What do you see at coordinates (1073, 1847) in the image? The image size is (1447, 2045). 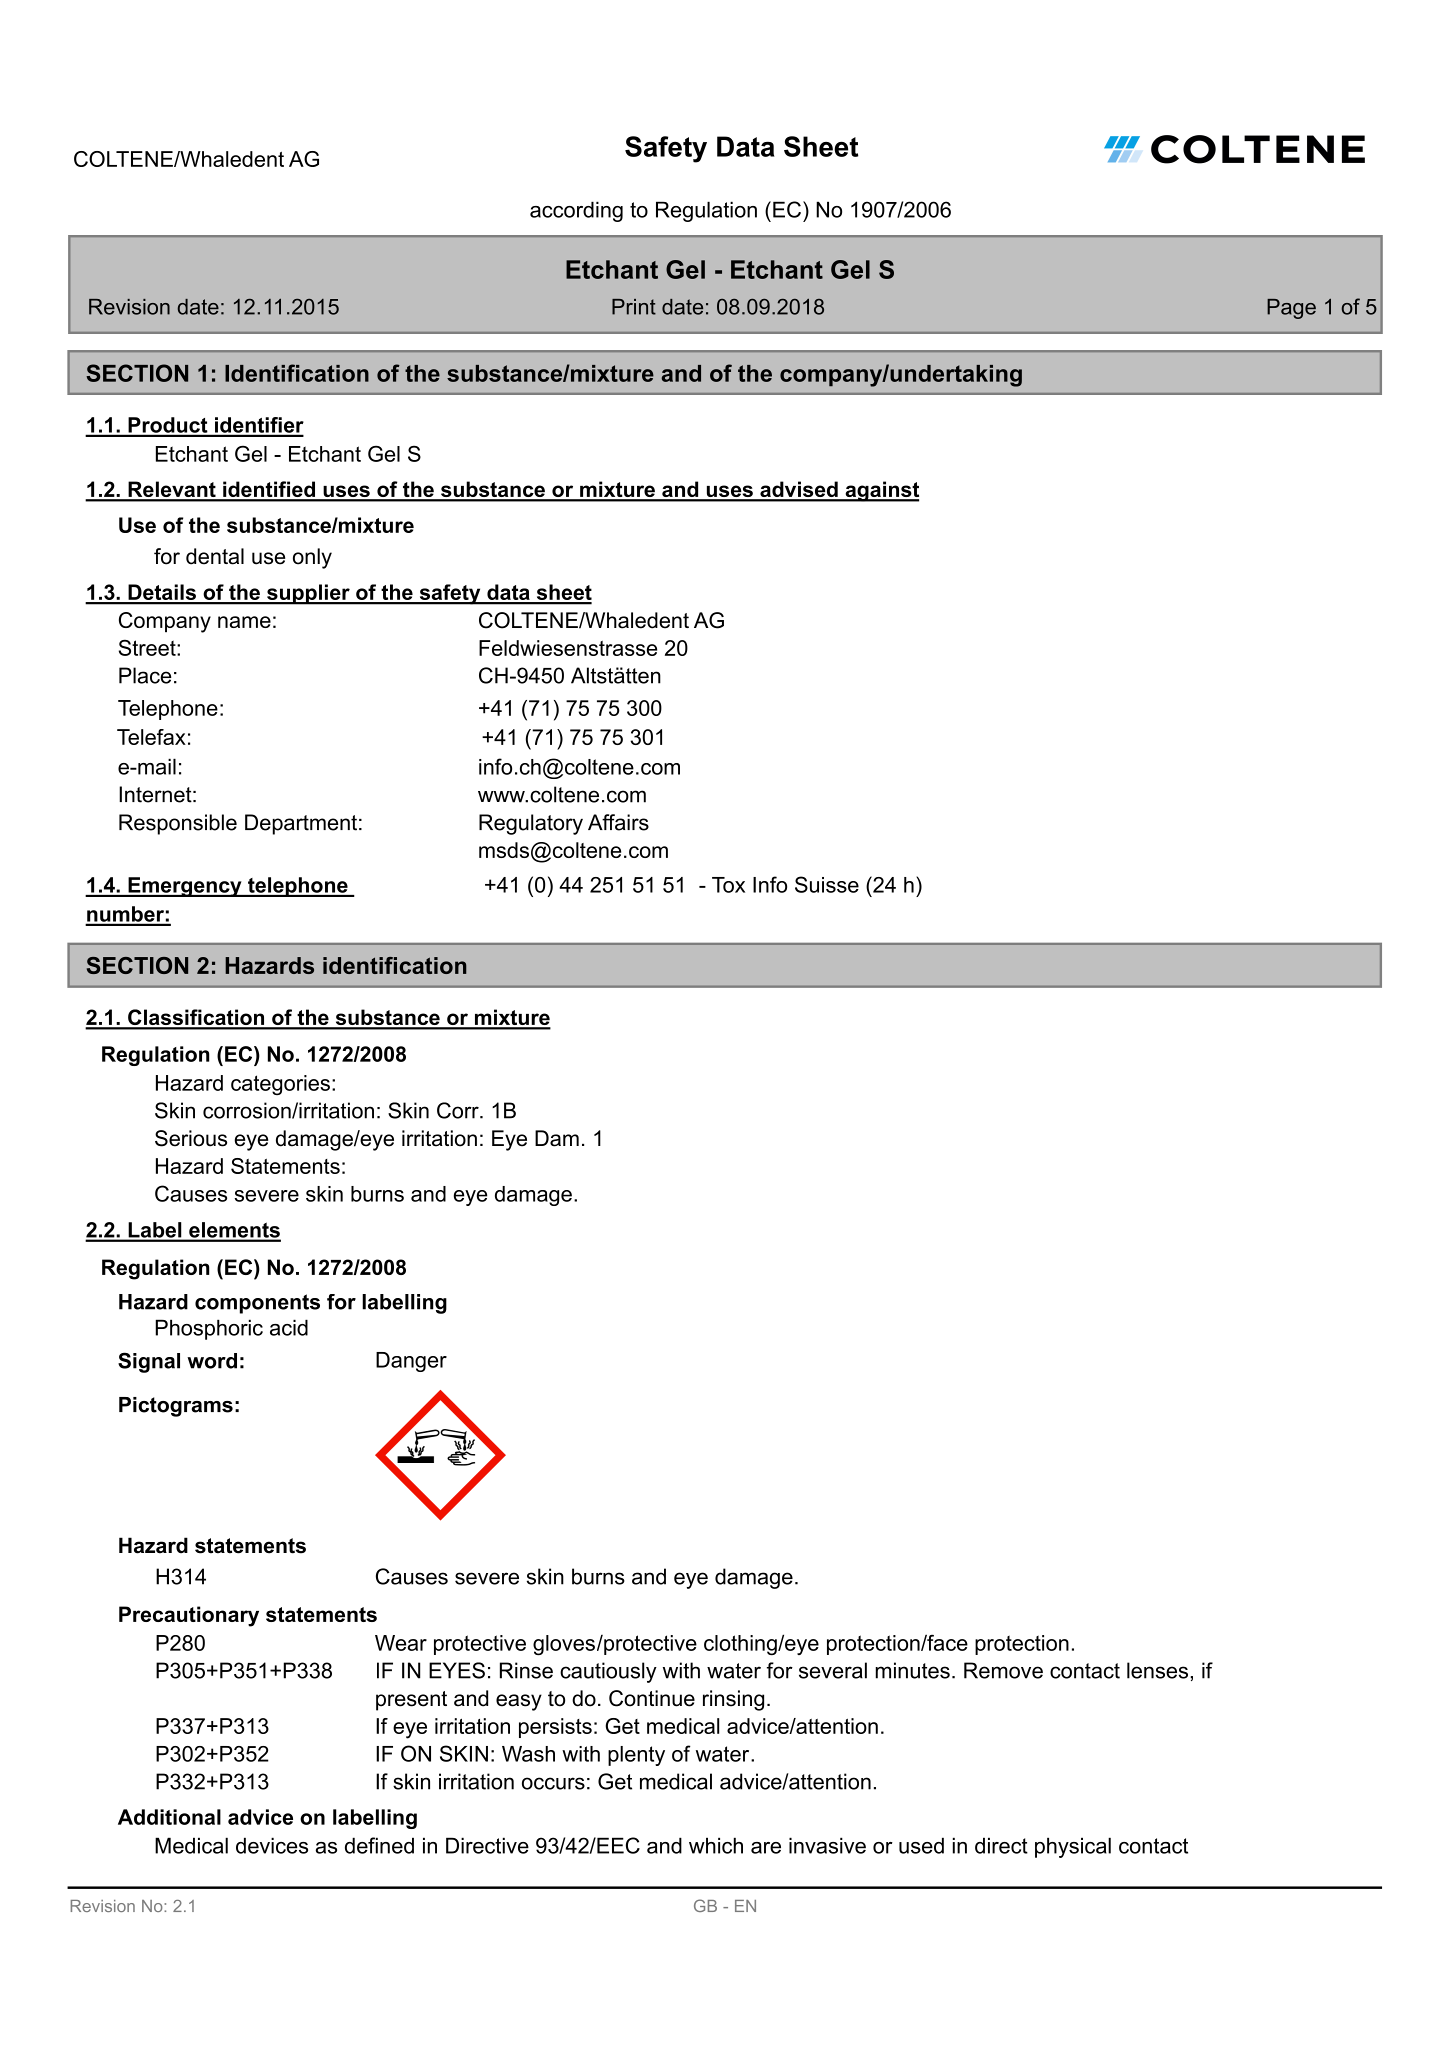 I see `physical` at bounding box center [1073, 1847].
